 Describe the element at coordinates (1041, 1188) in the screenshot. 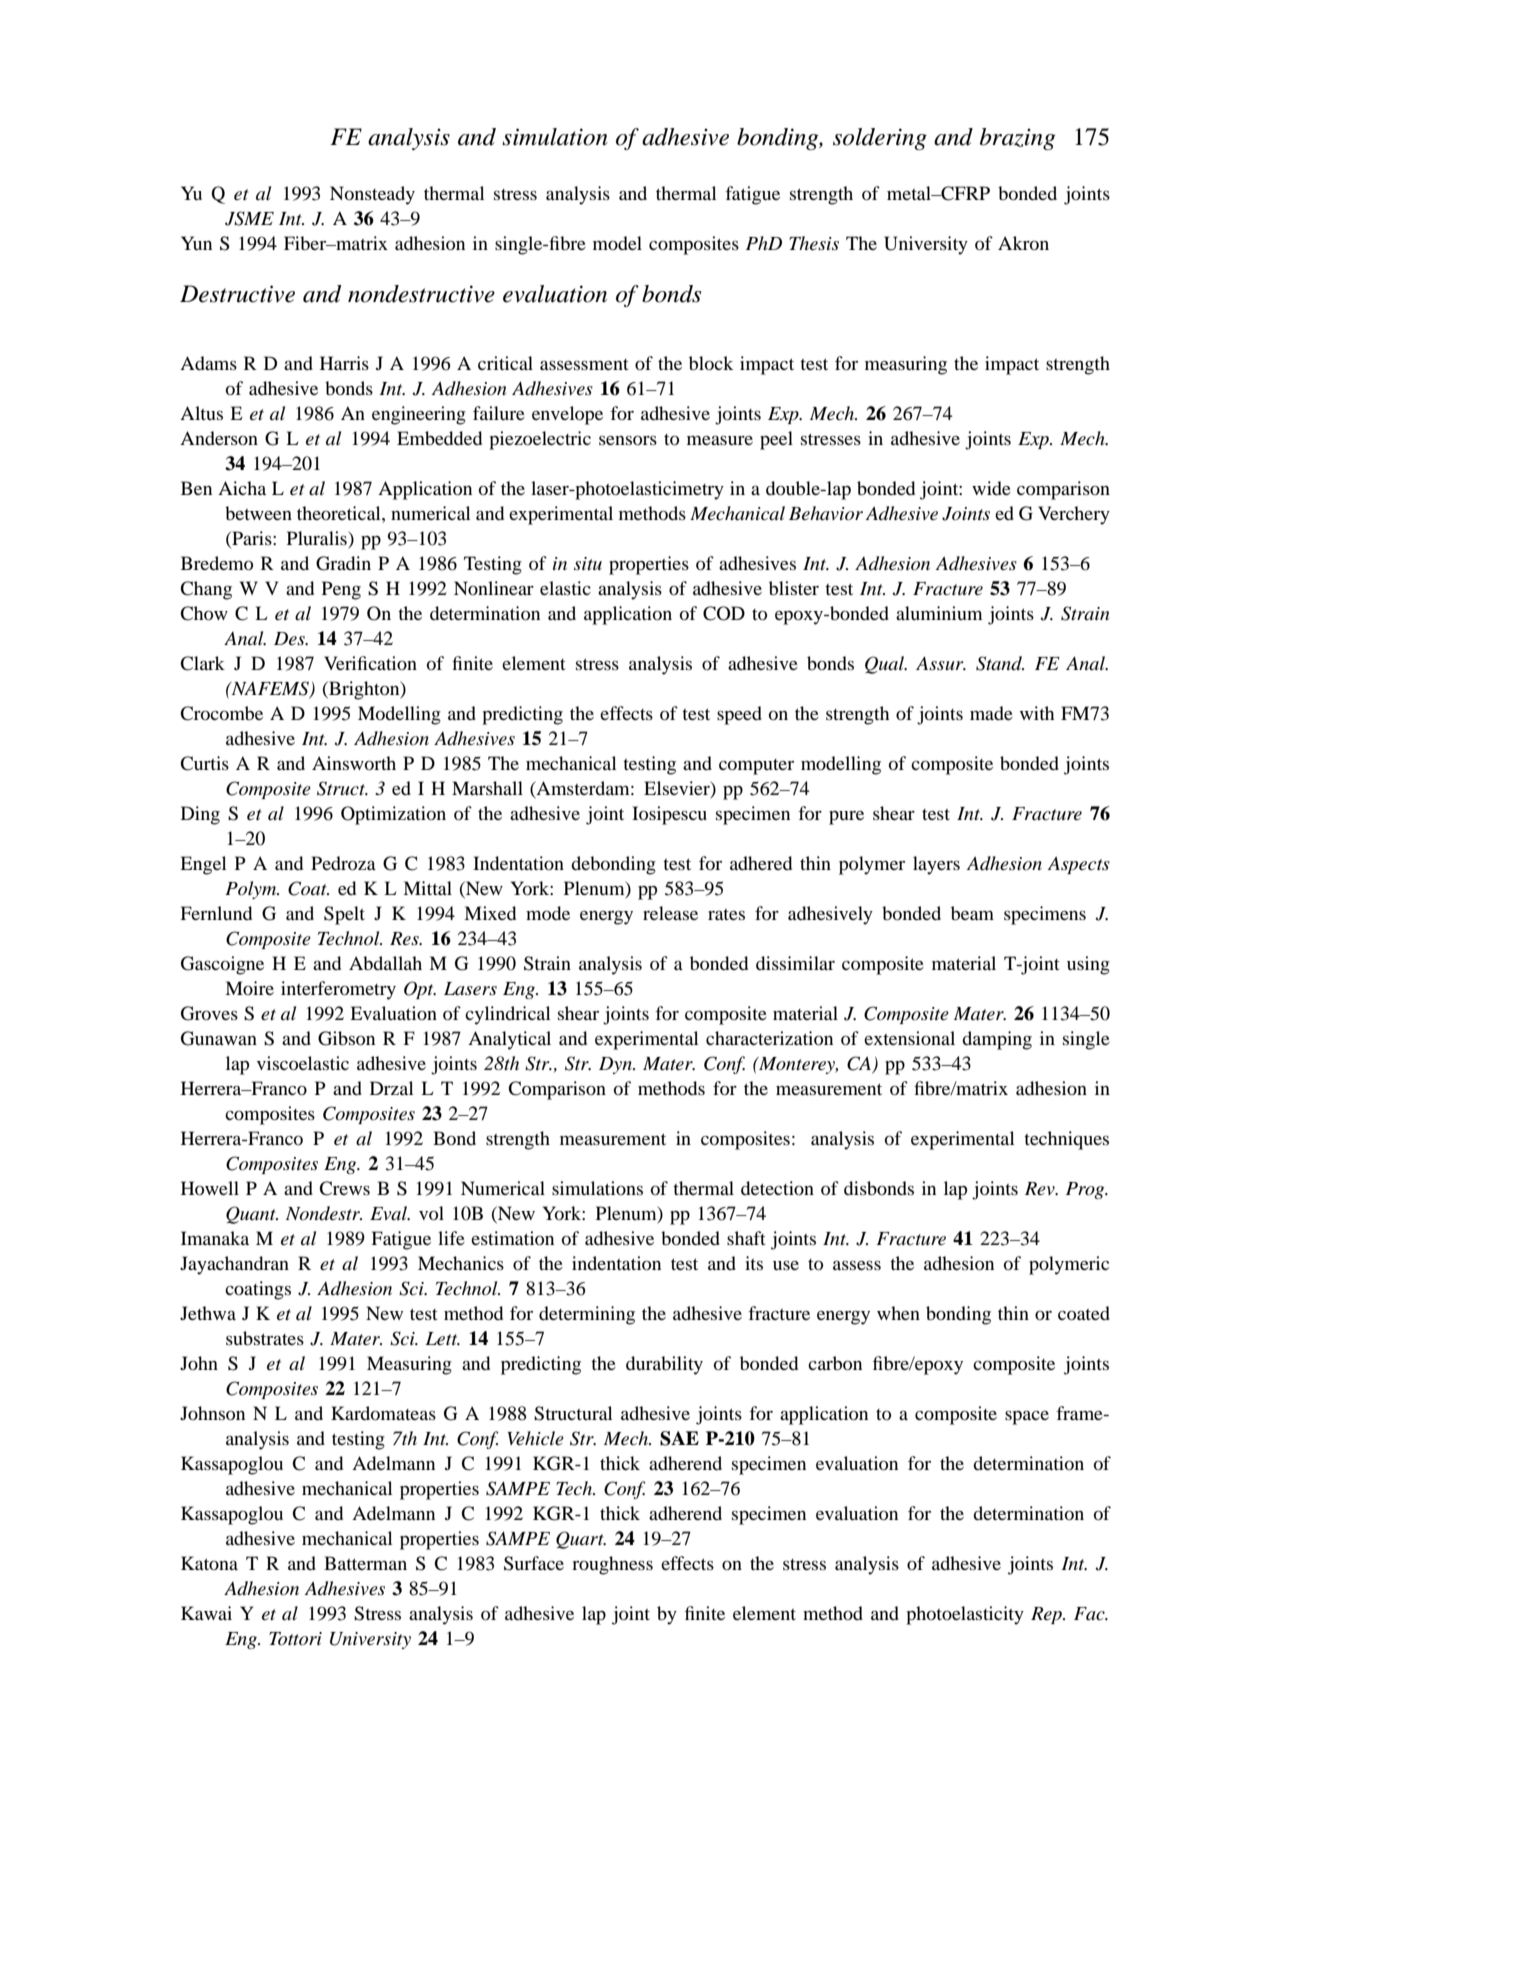

I see `Rev` at that location.
